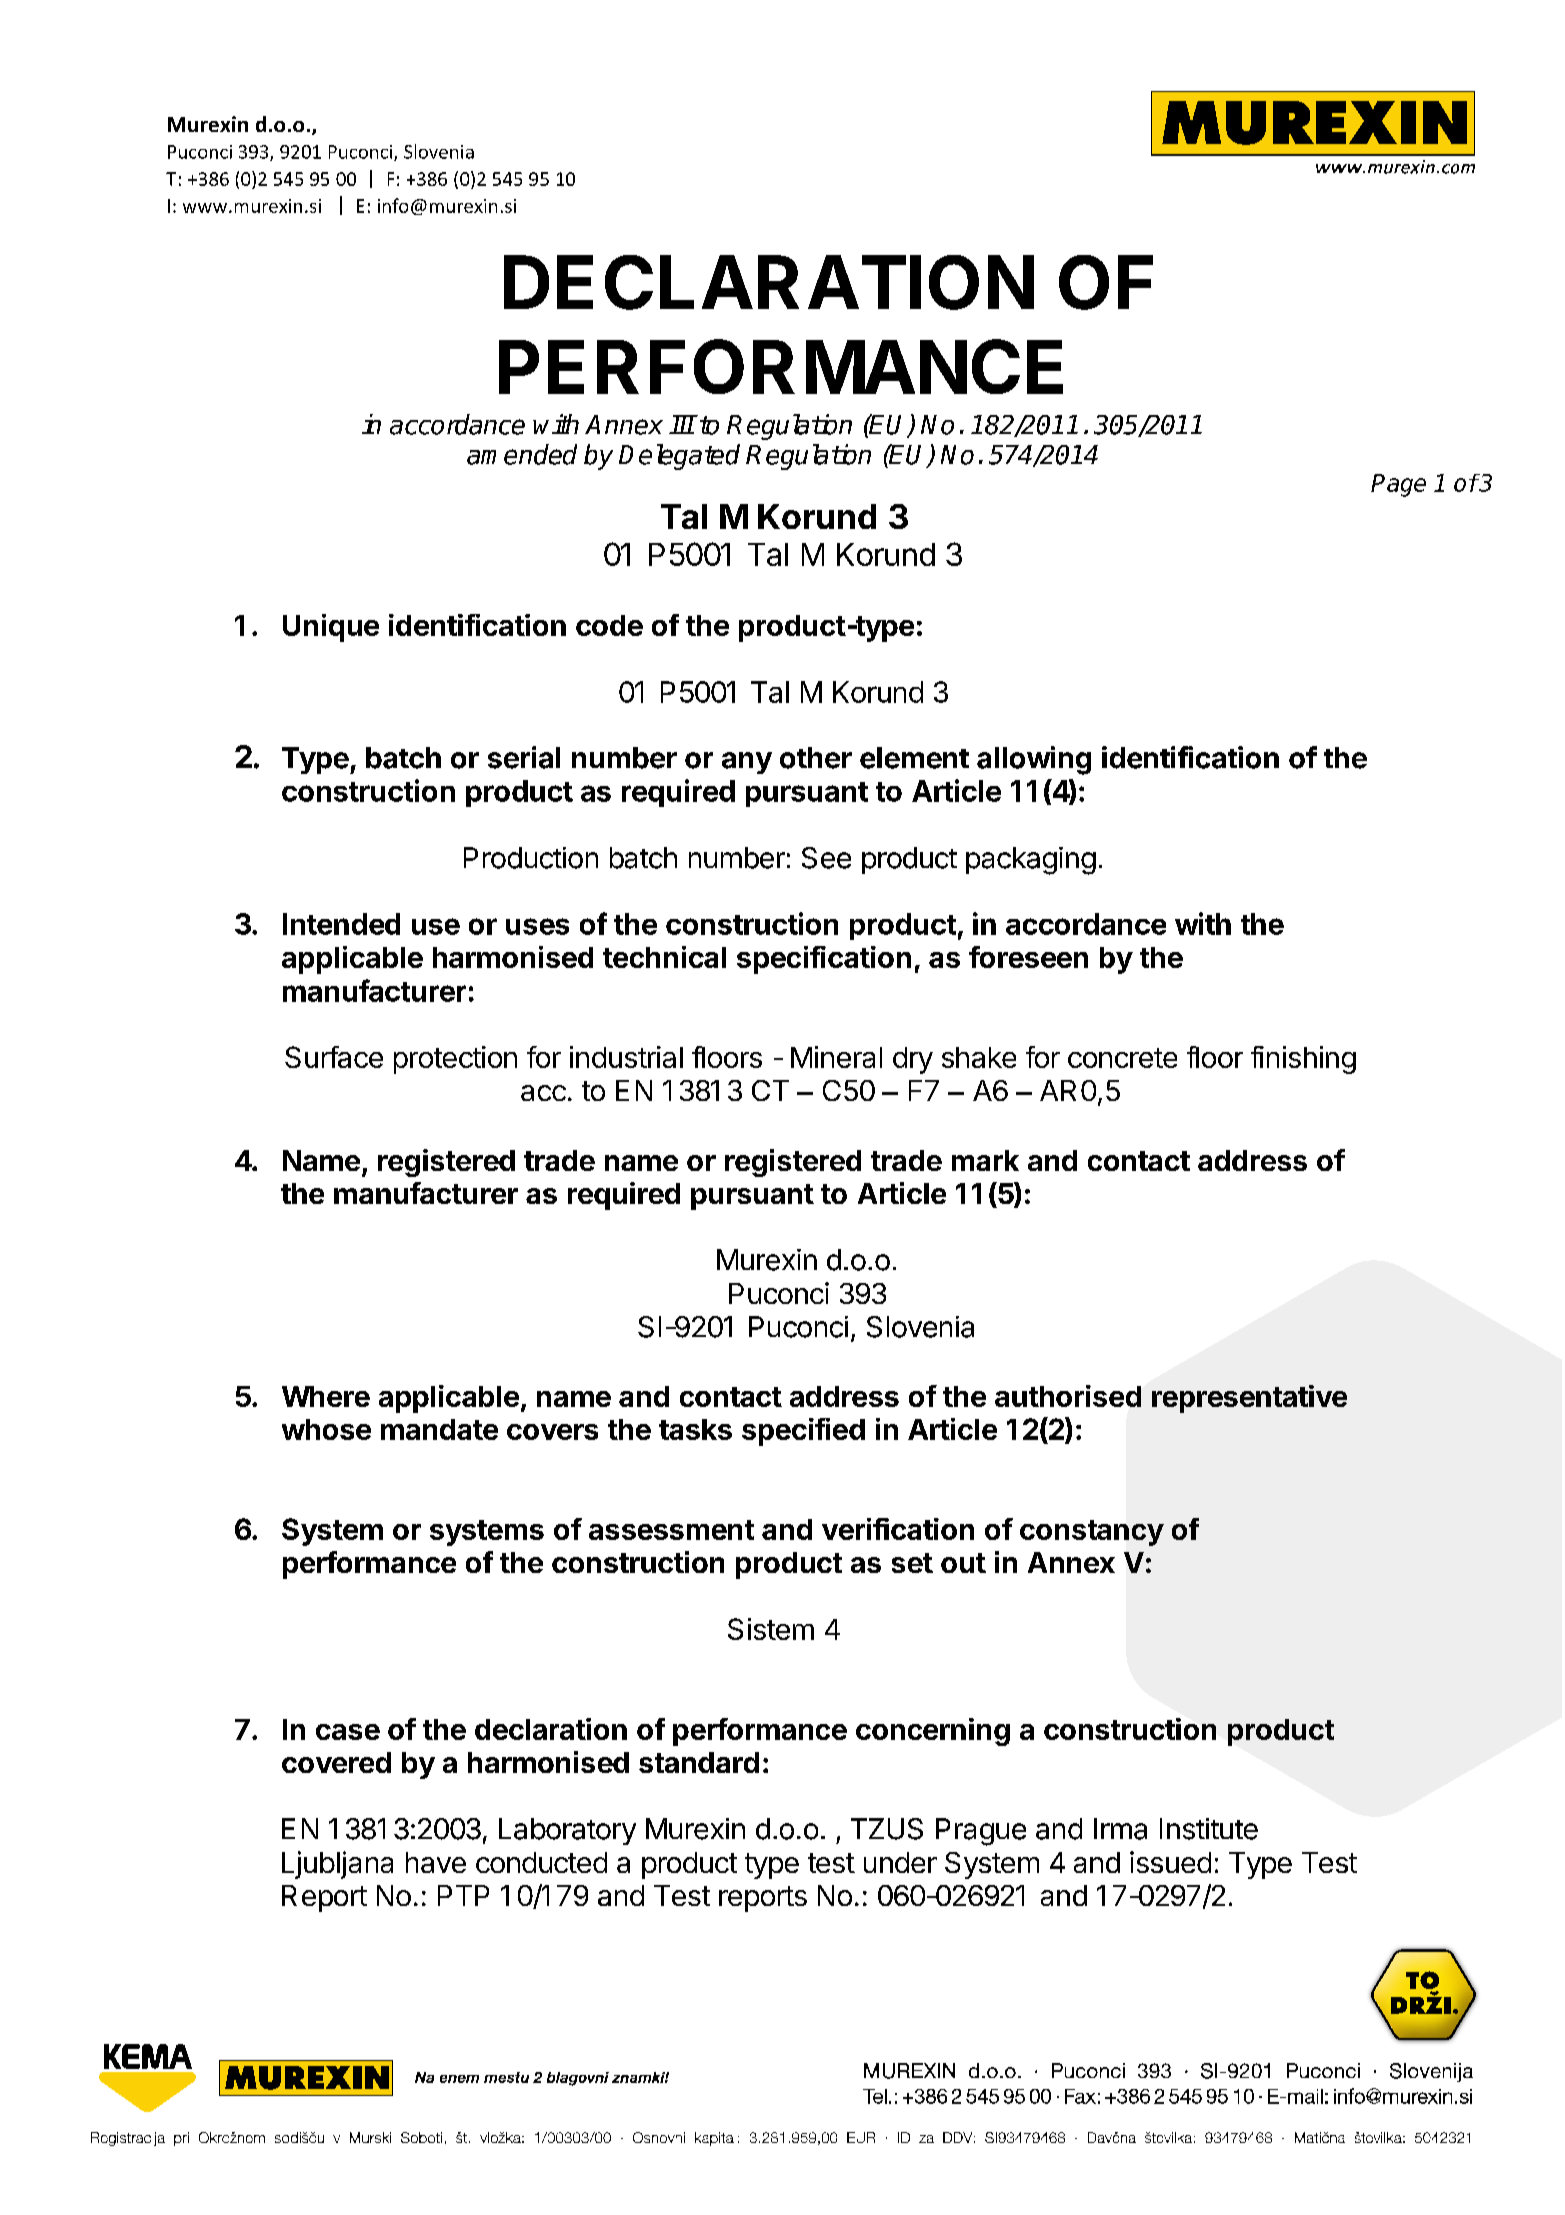 The image size is (1565, 2215). I want to click on have, so click(436, 1862).
